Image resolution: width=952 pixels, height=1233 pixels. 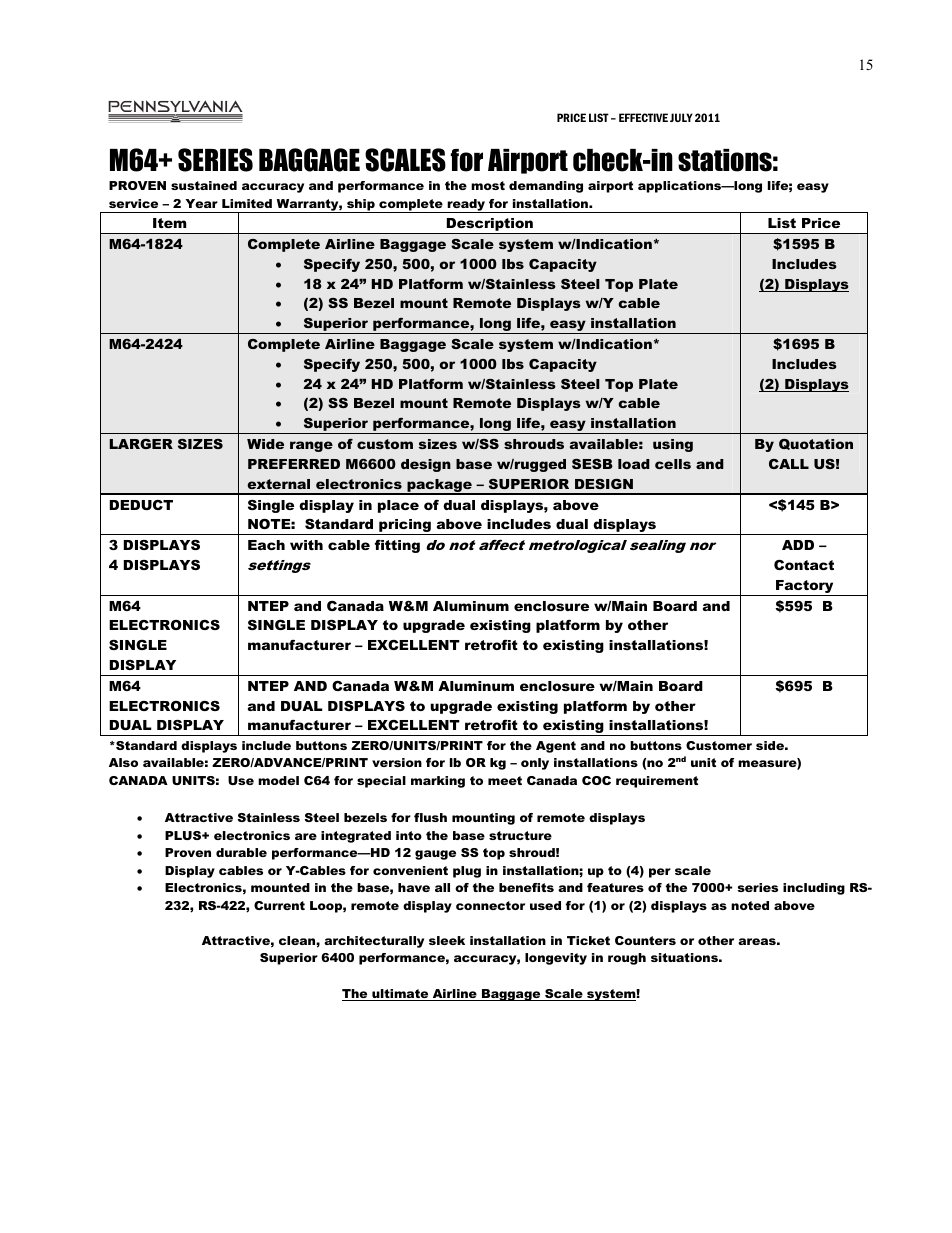 What do you see at coordinates (265, 444) in the page?
I see `Wide` at bounding box center [265, 444].
